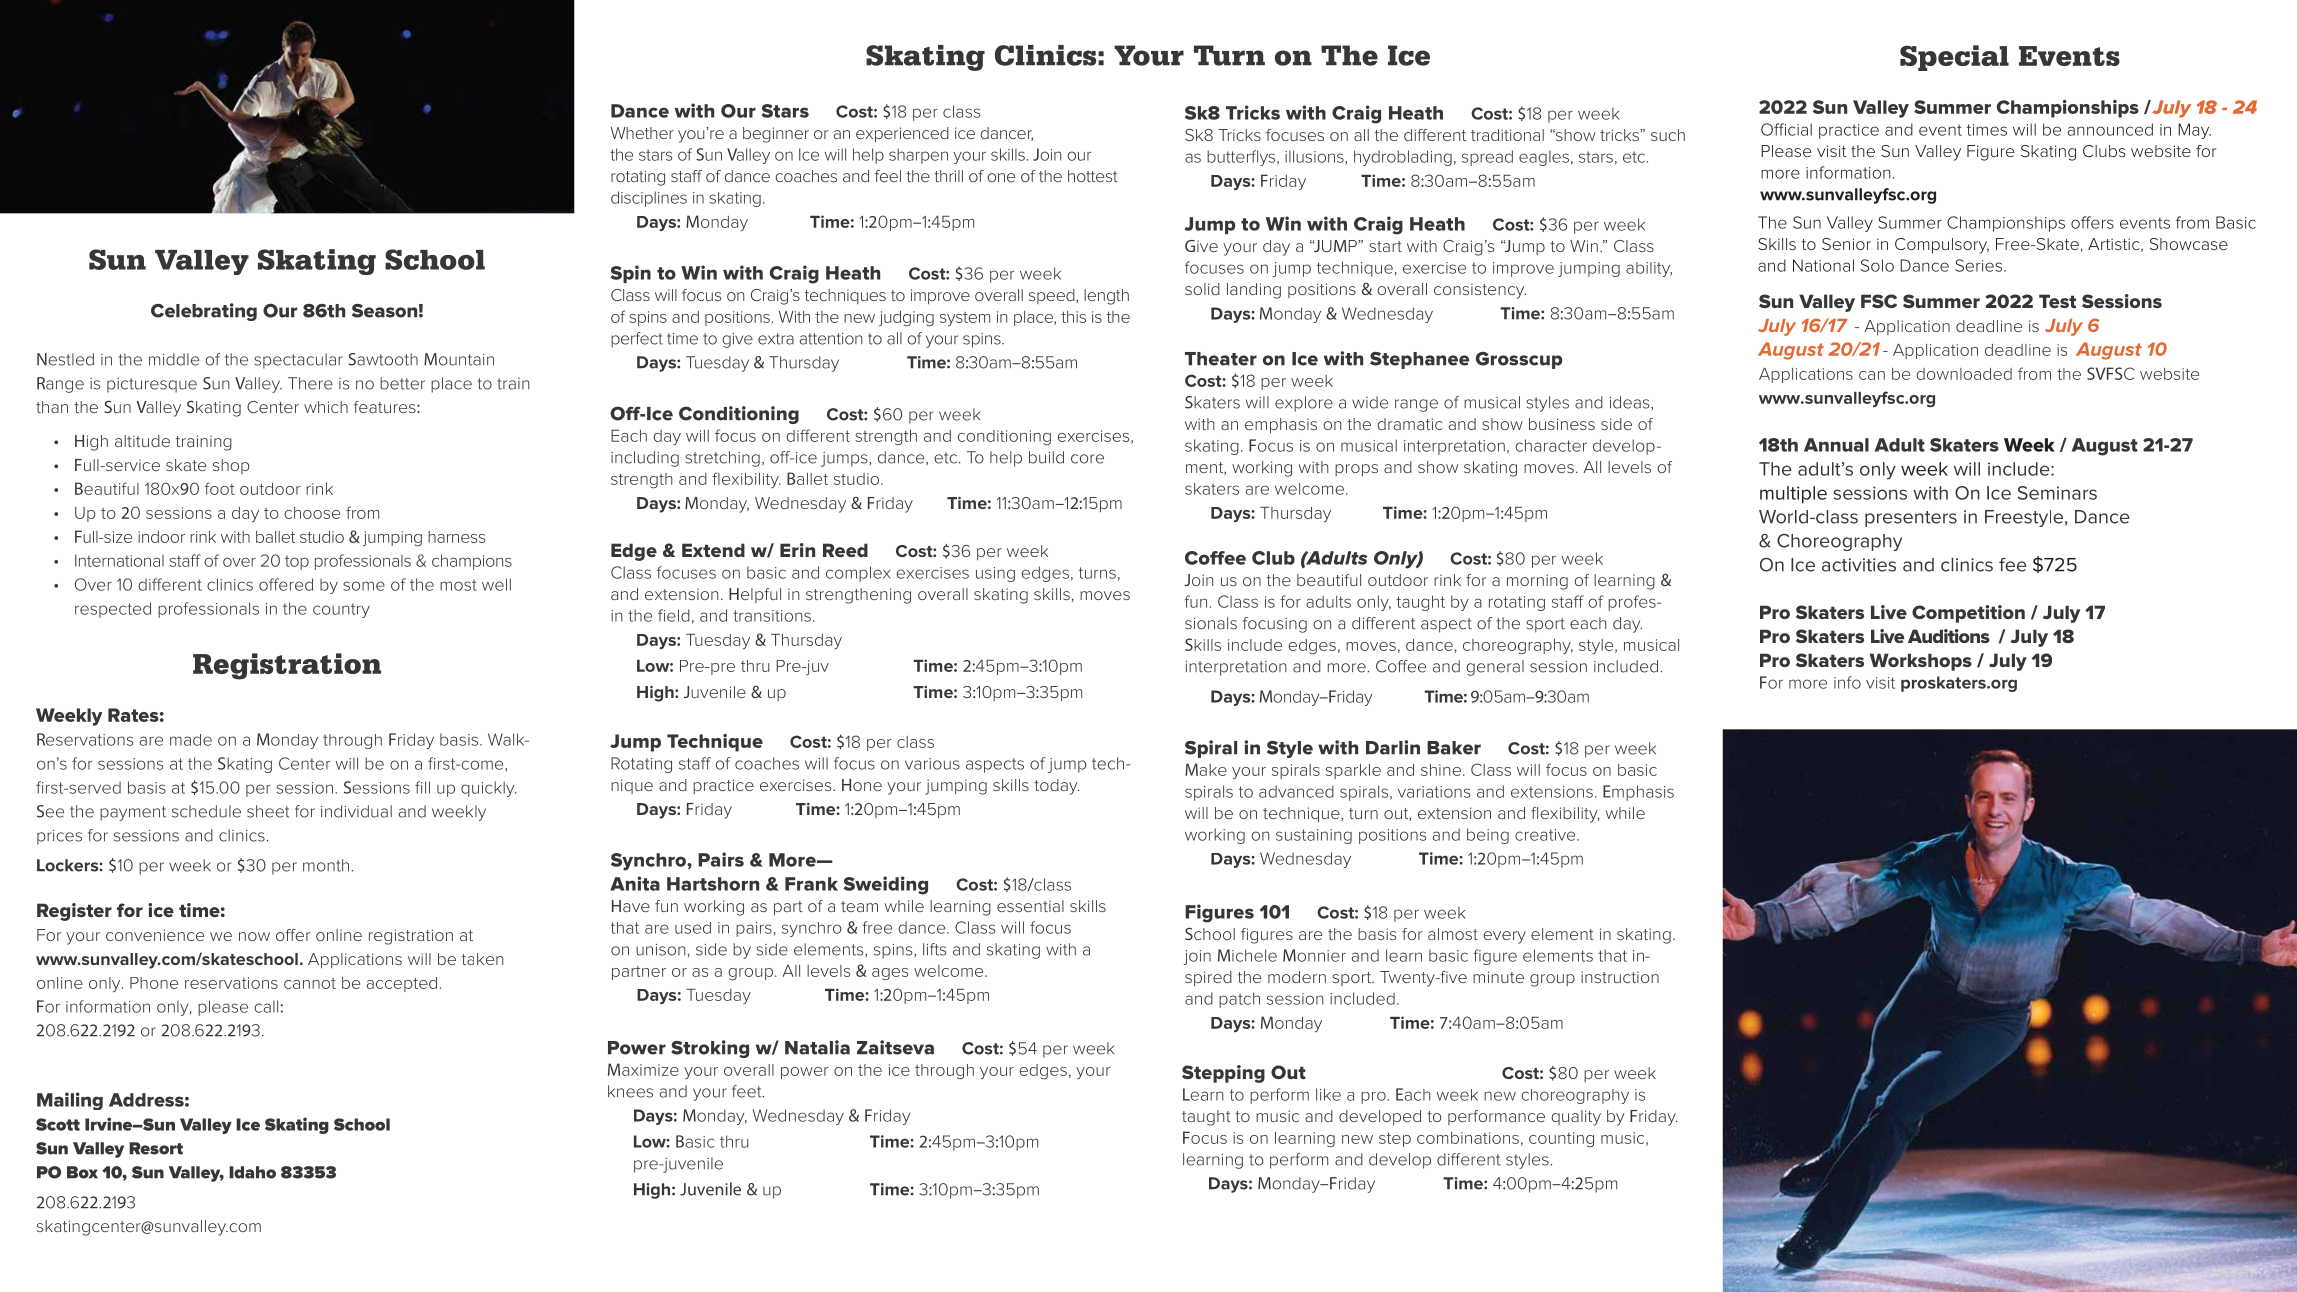  I want to click on Clubs, so click(2104, 151).
